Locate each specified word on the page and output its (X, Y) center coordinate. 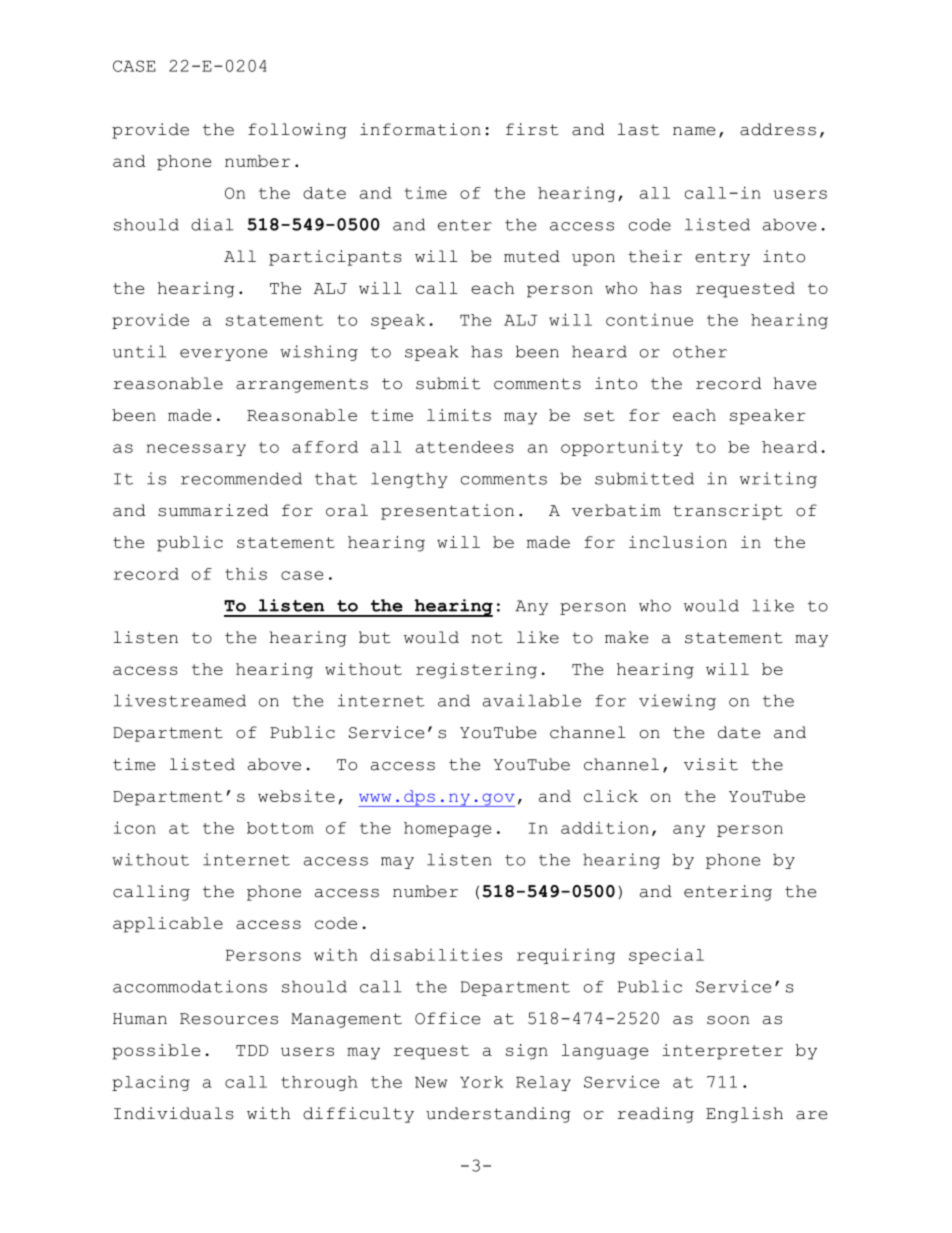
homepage (447, 829)
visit (711, 764)
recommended (241, 478)
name (694, 131)
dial (212, 224)
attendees (465, 447)
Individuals (174, 1113)
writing (778, 480)
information (420, 129)
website (296, 796)
